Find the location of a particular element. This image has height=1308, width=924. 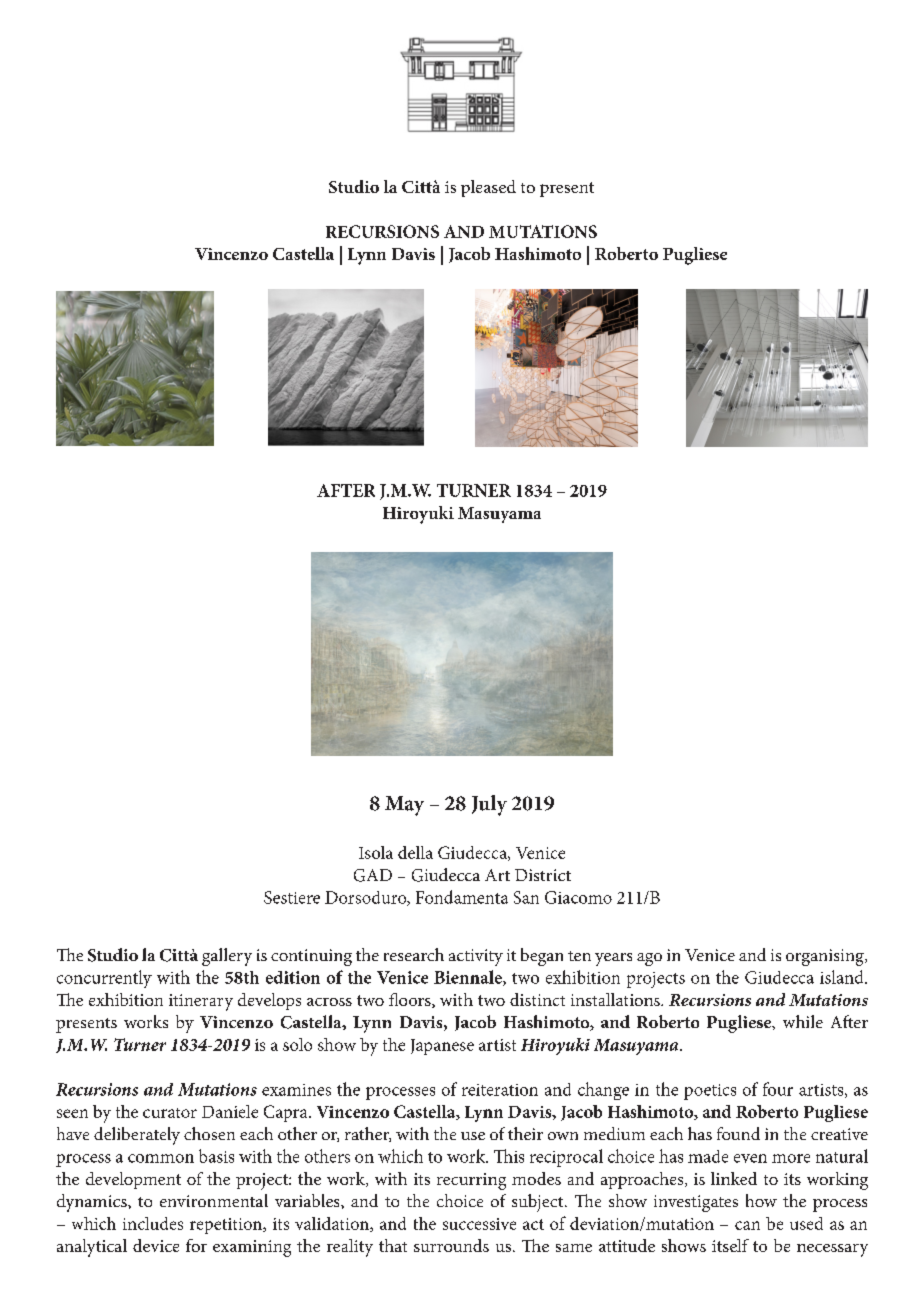

July is located at coordinates (489, 805).
